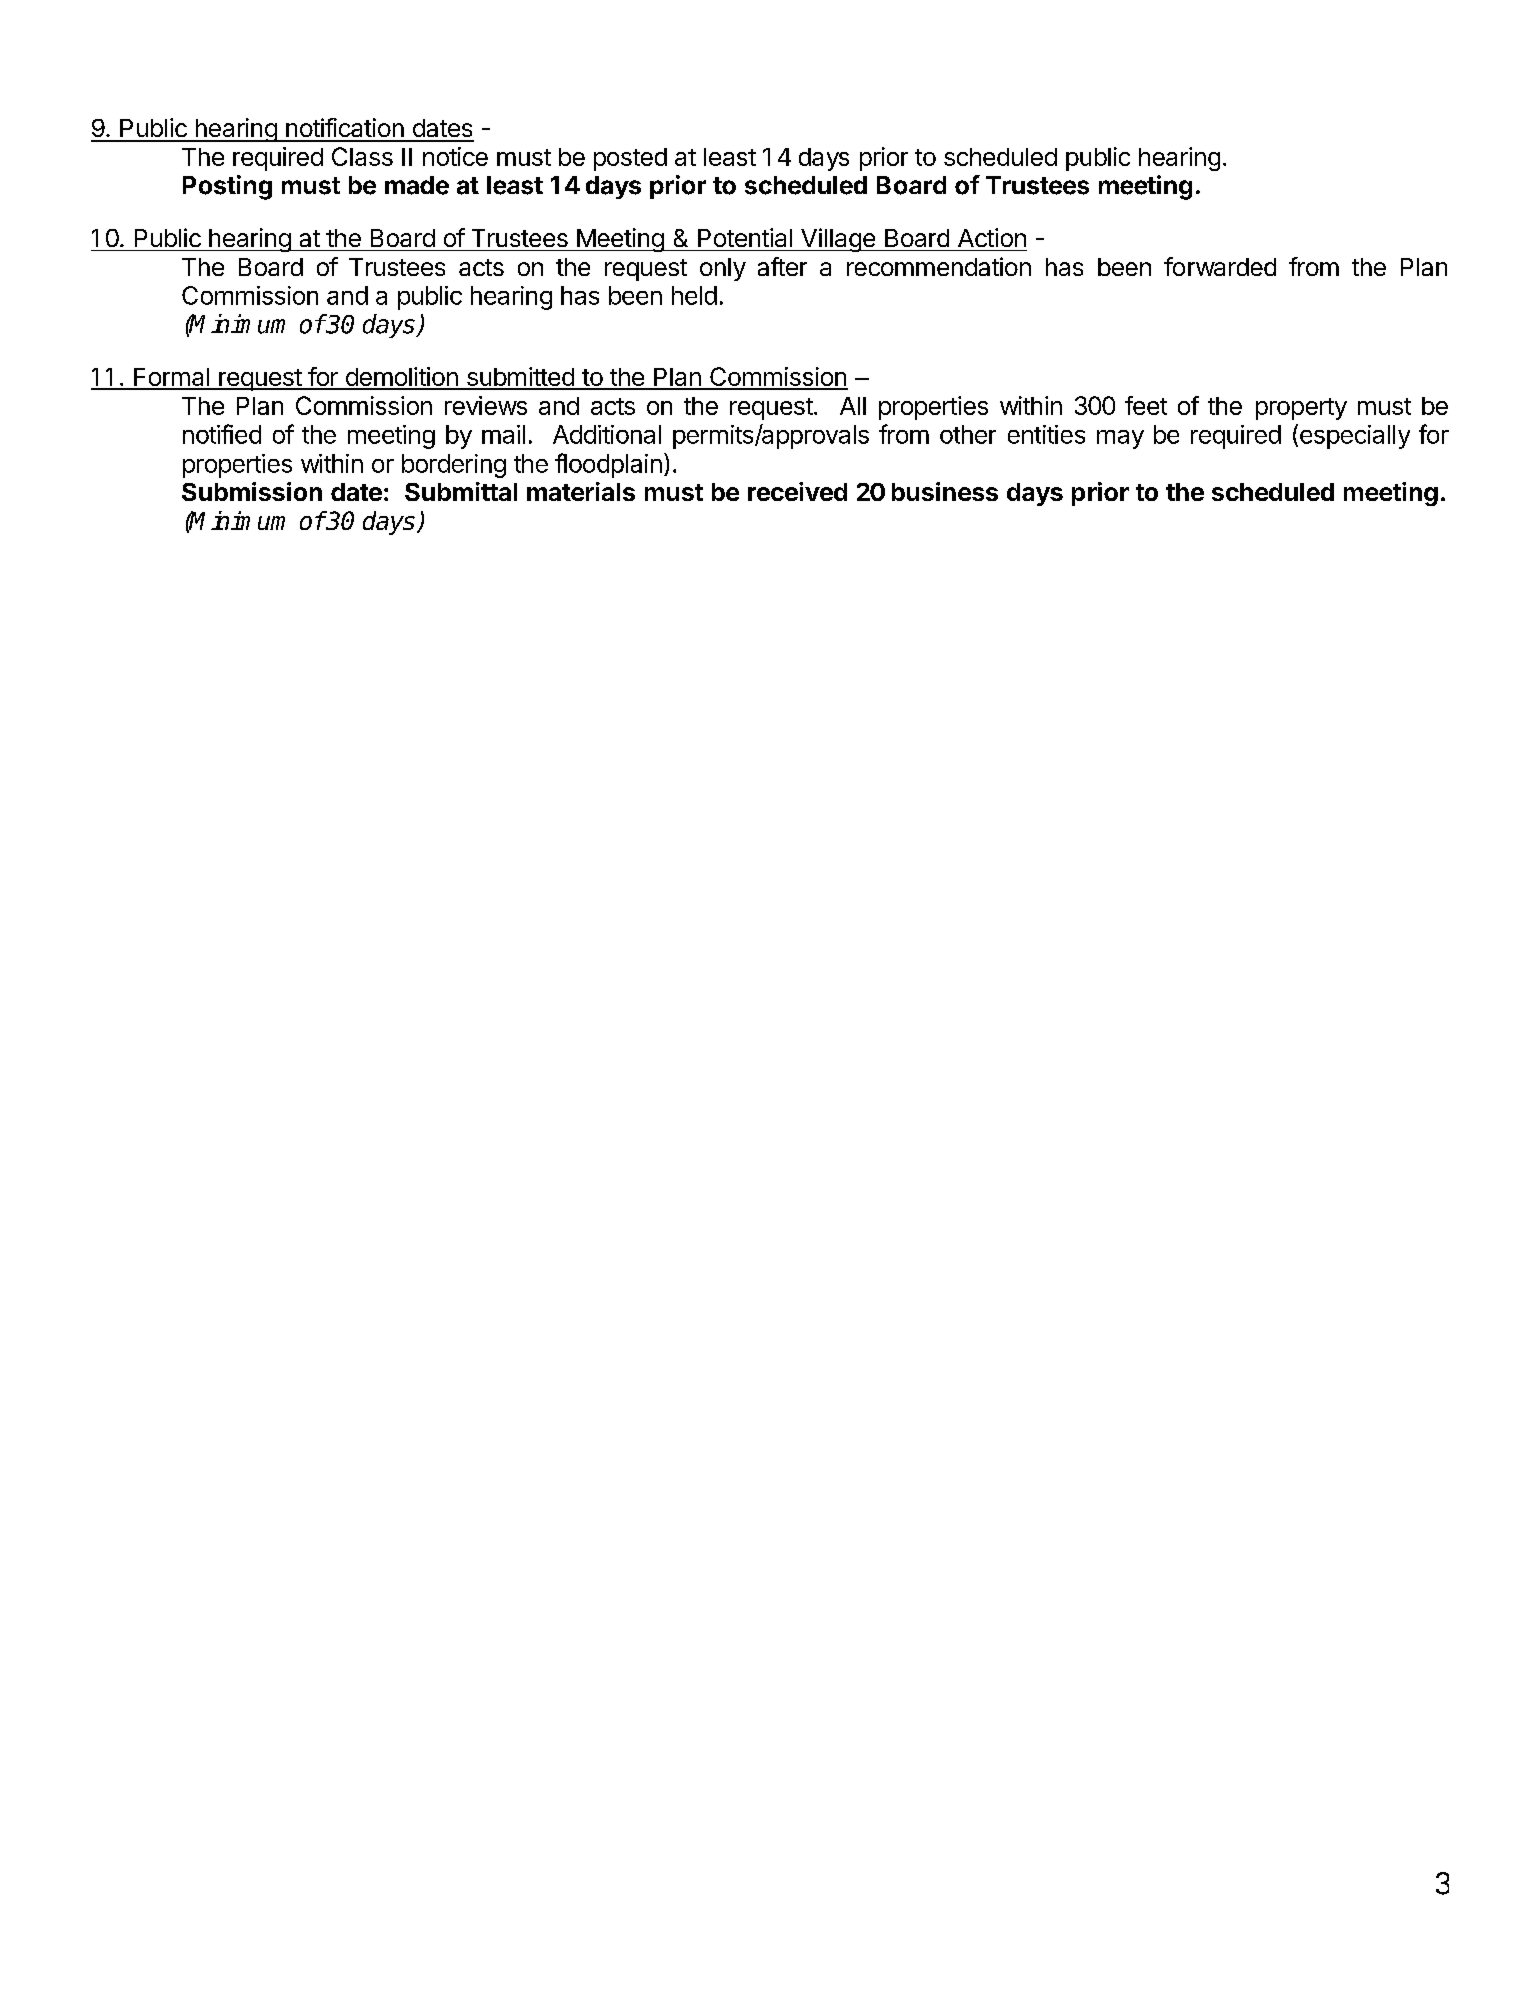 This screenshot has height=1992, width=1539. I want to click on reviews, so click(486, 405).
